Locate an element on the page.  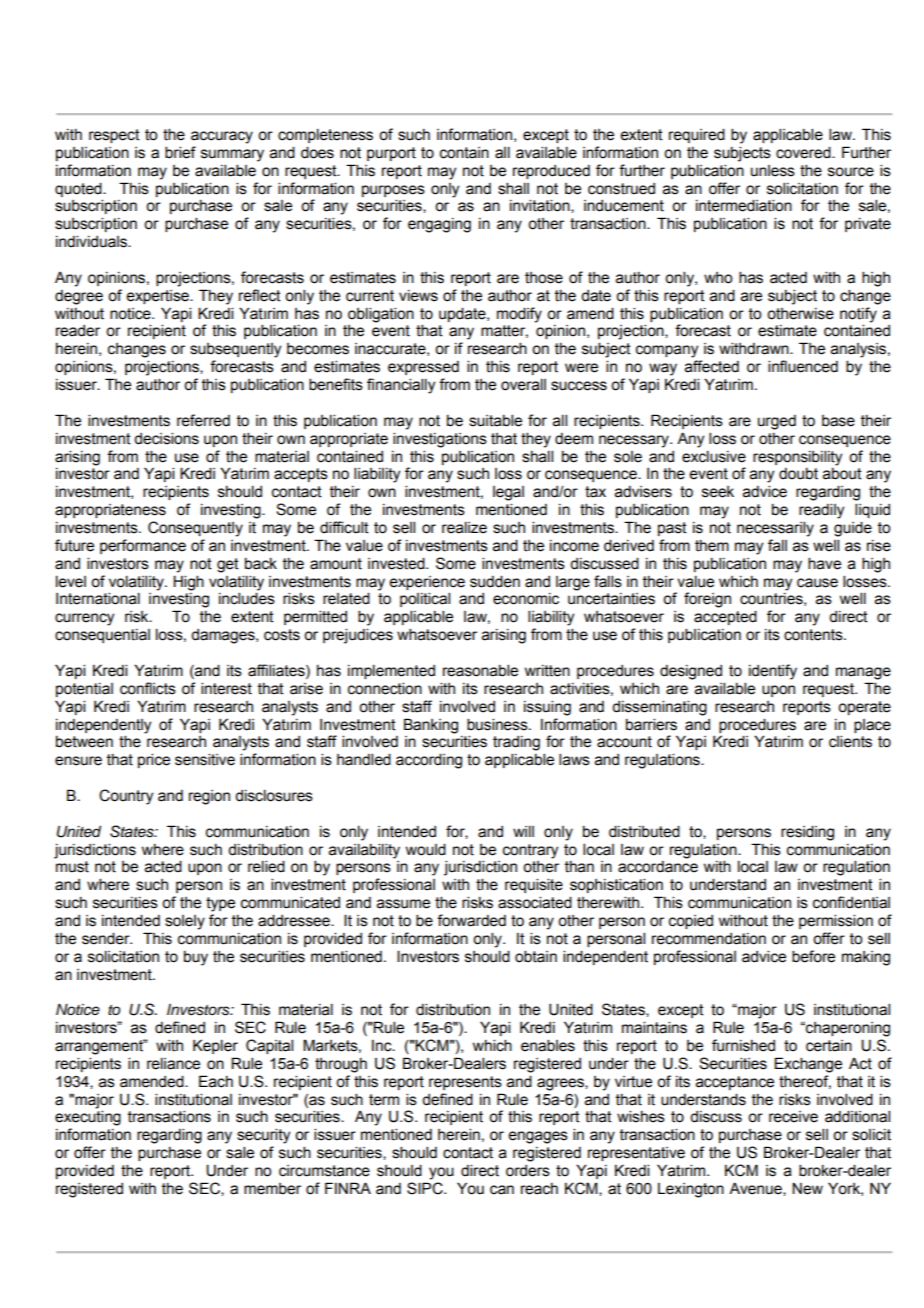
type is located at coordinates (220, 904).
